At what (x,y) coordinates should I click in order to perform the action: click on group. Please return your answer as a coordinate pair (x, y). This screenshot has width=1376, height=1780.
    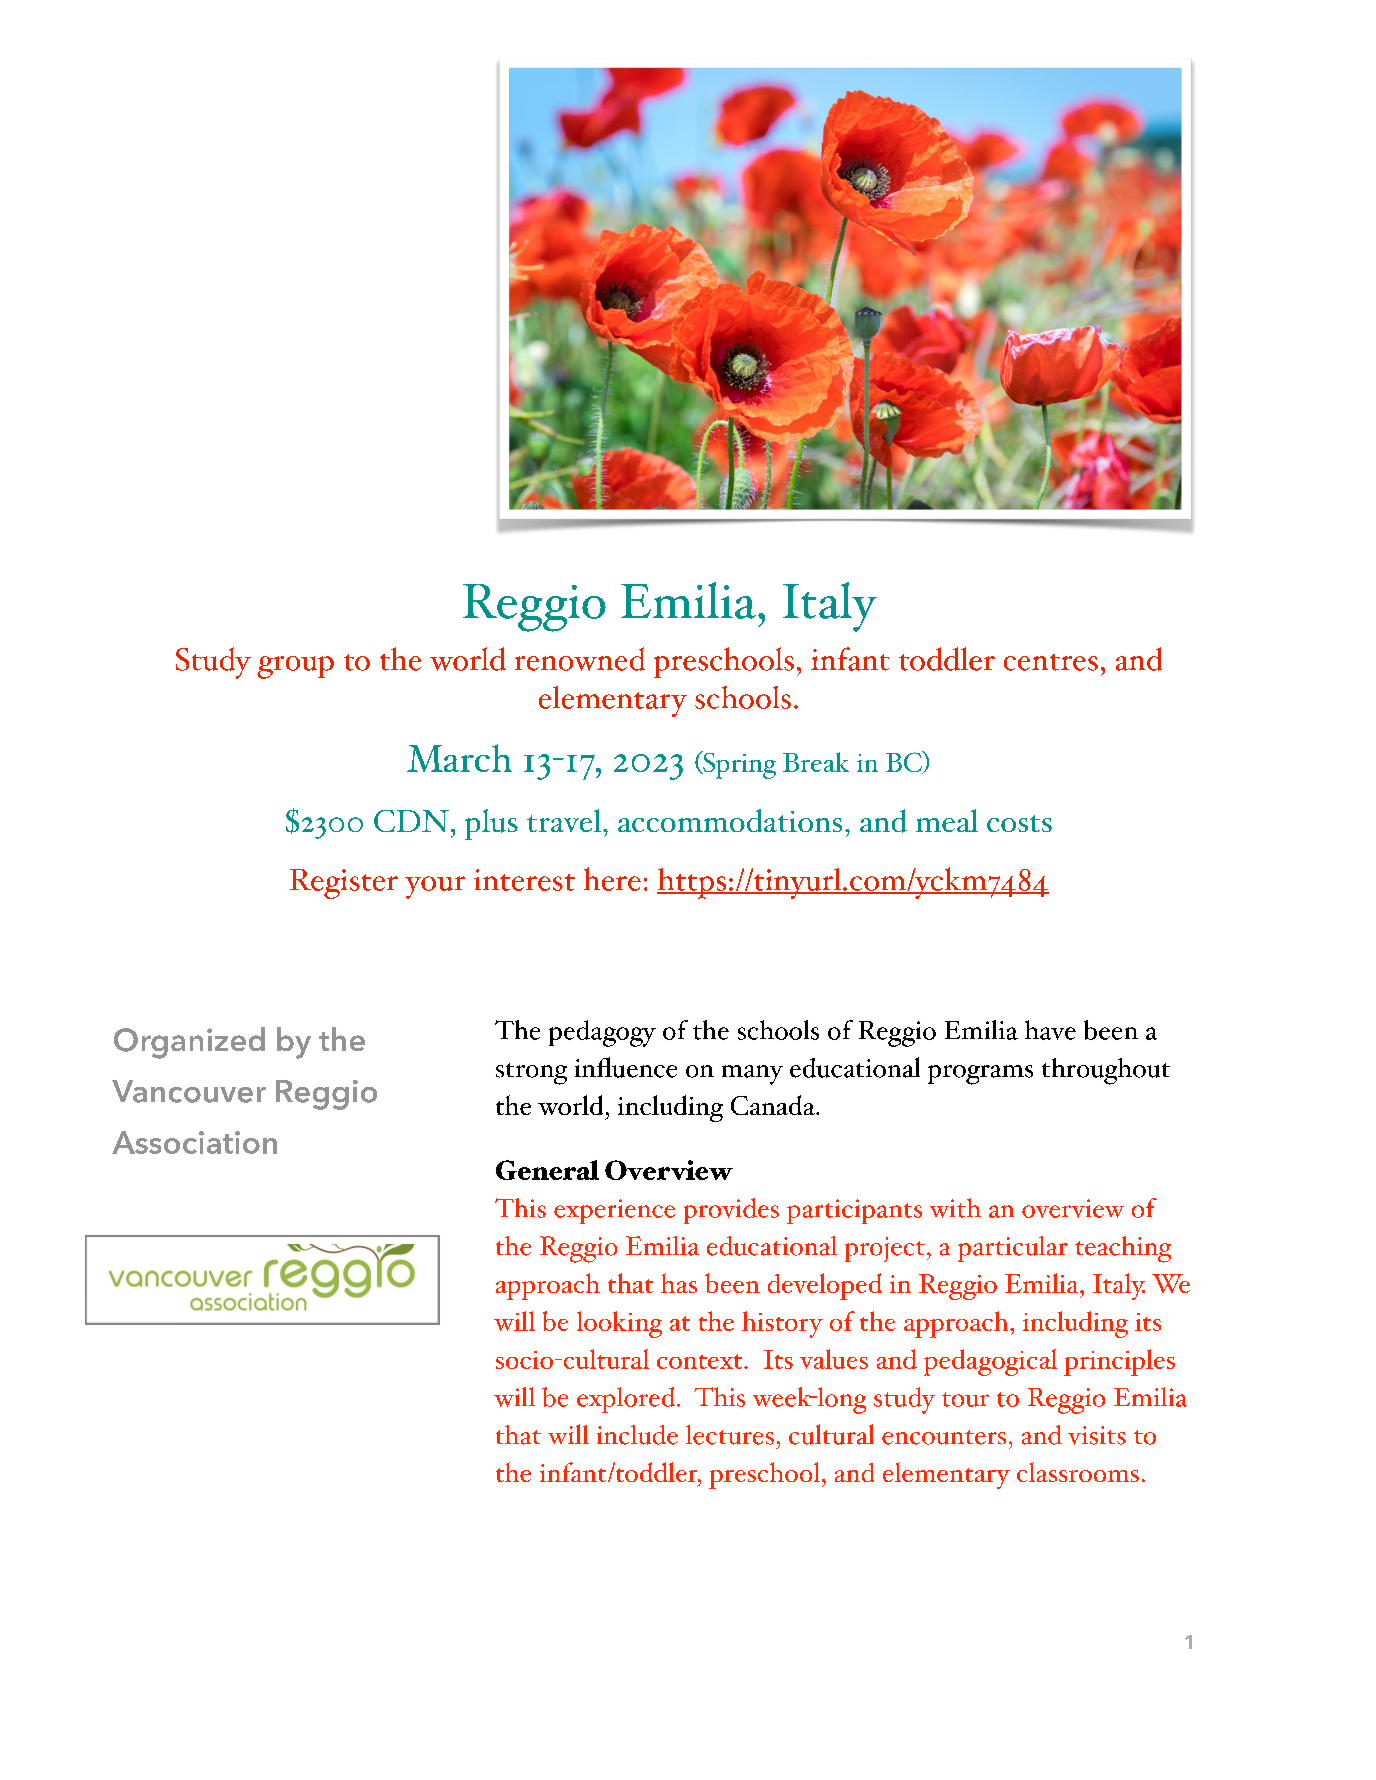
    Looking at the image, I should click on (295, 667).
